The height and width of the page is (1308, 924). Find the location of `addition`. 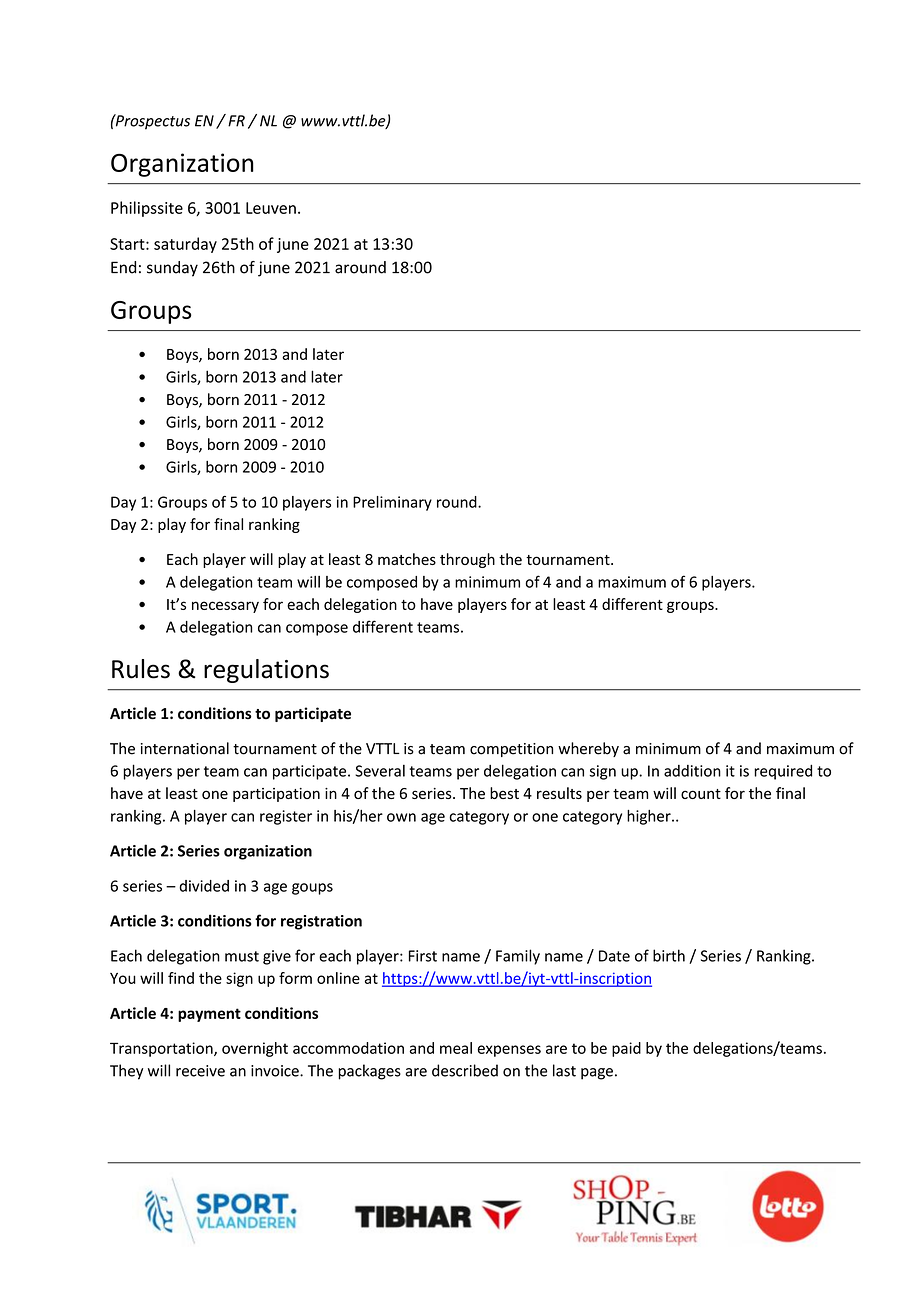

addition is located at coordinates (692, 771).
